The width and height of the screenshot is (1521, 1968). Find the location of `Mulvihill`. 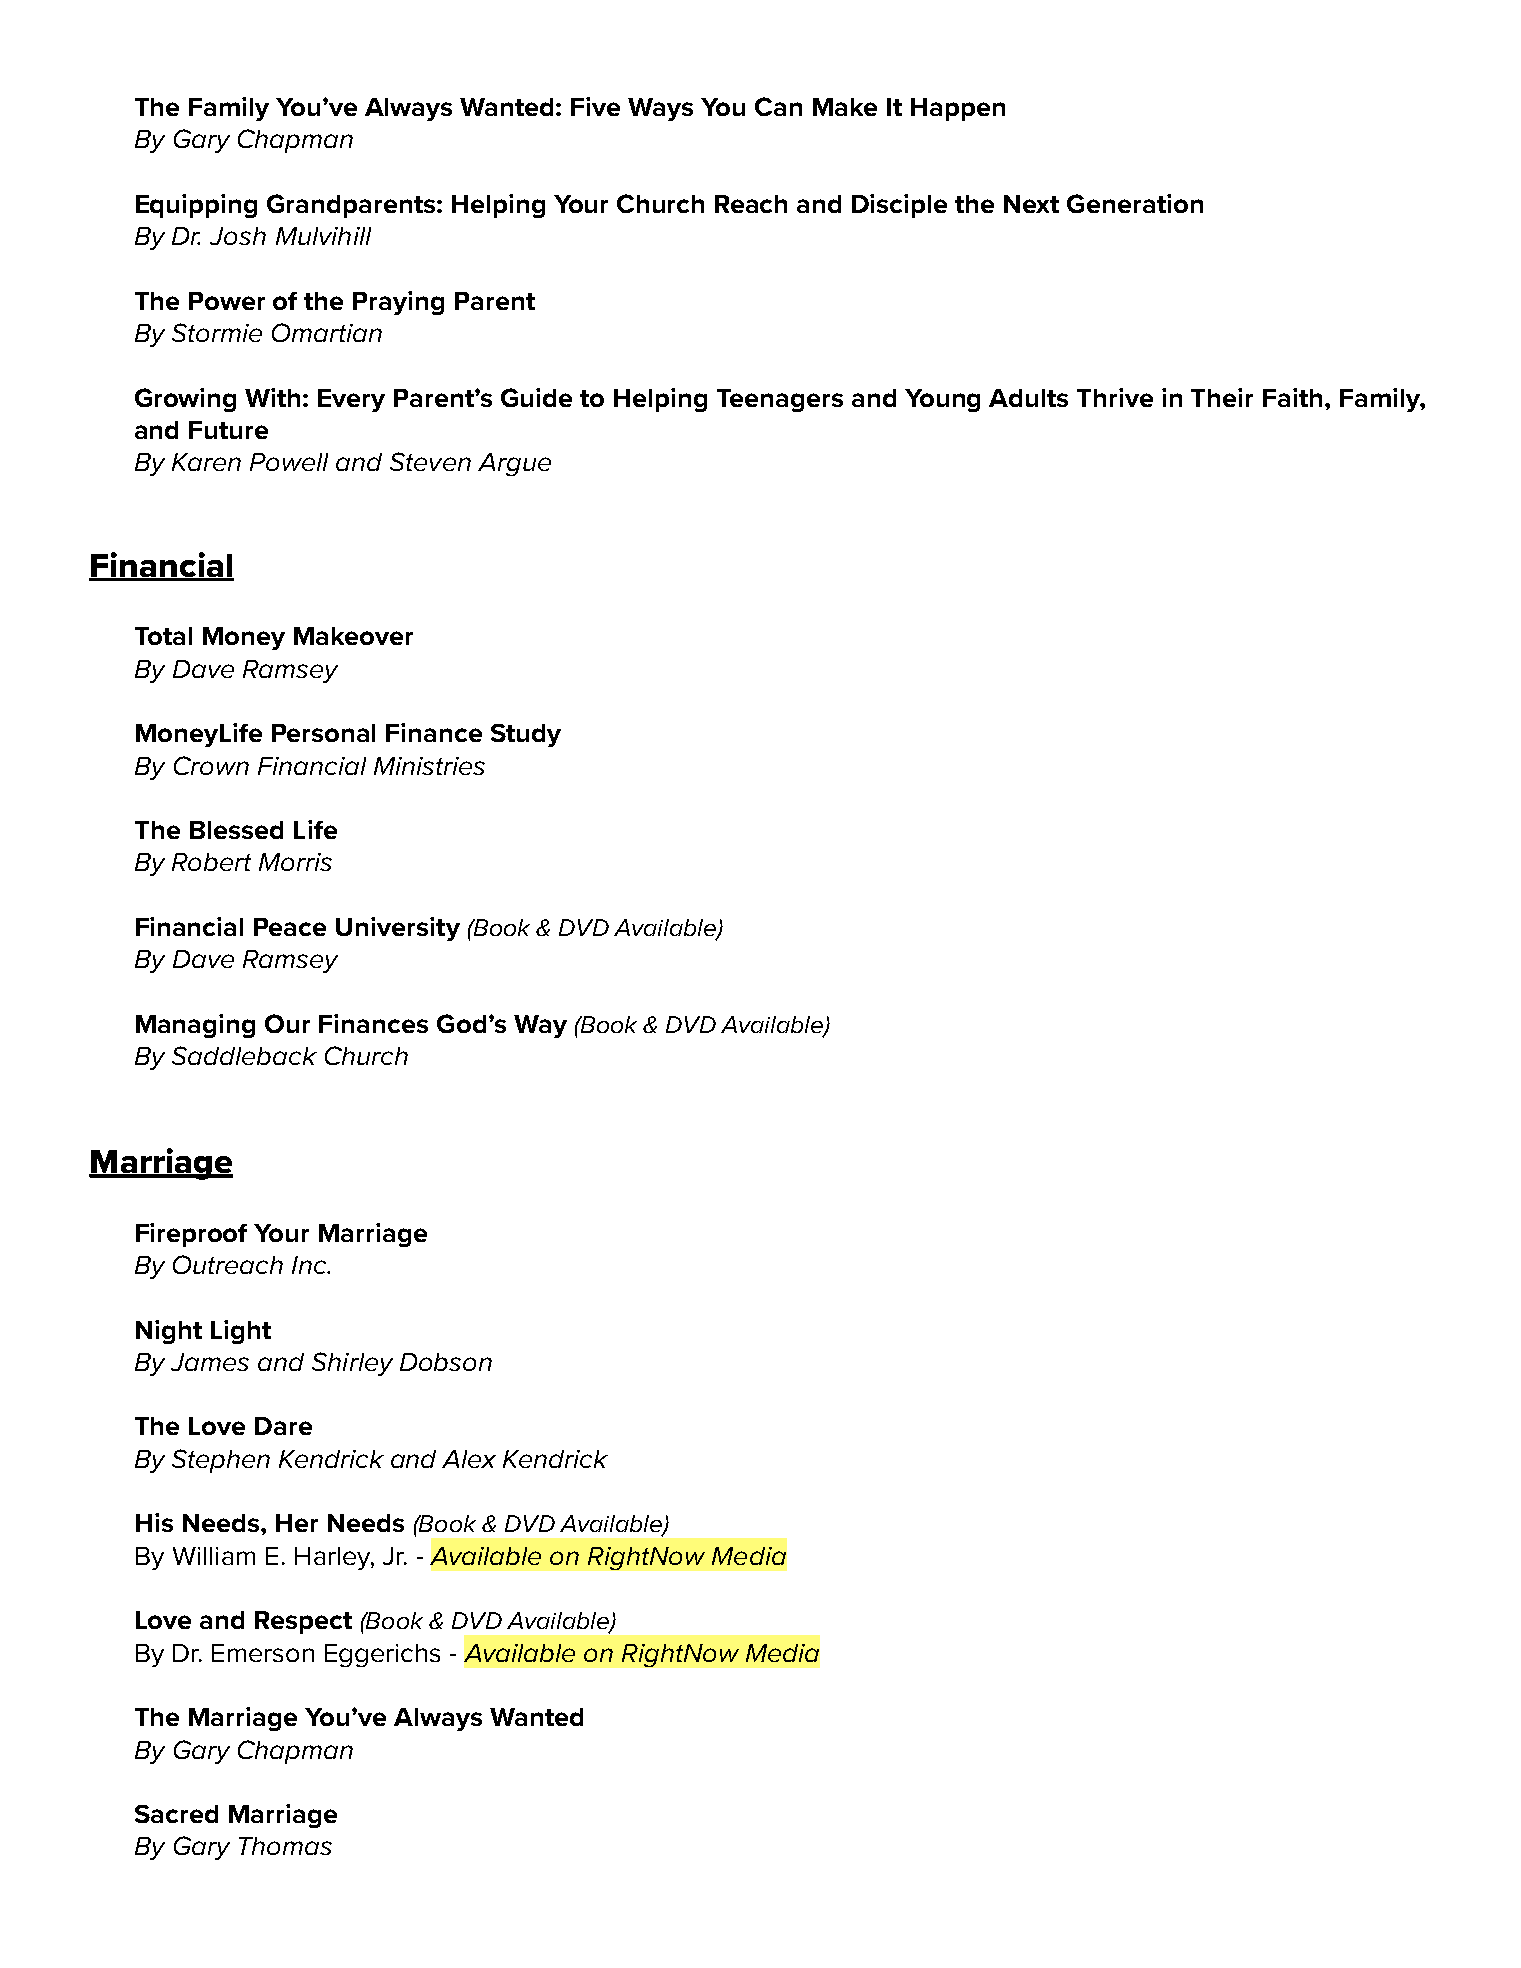

Mulvihill is located at coordinates (323, 236).
